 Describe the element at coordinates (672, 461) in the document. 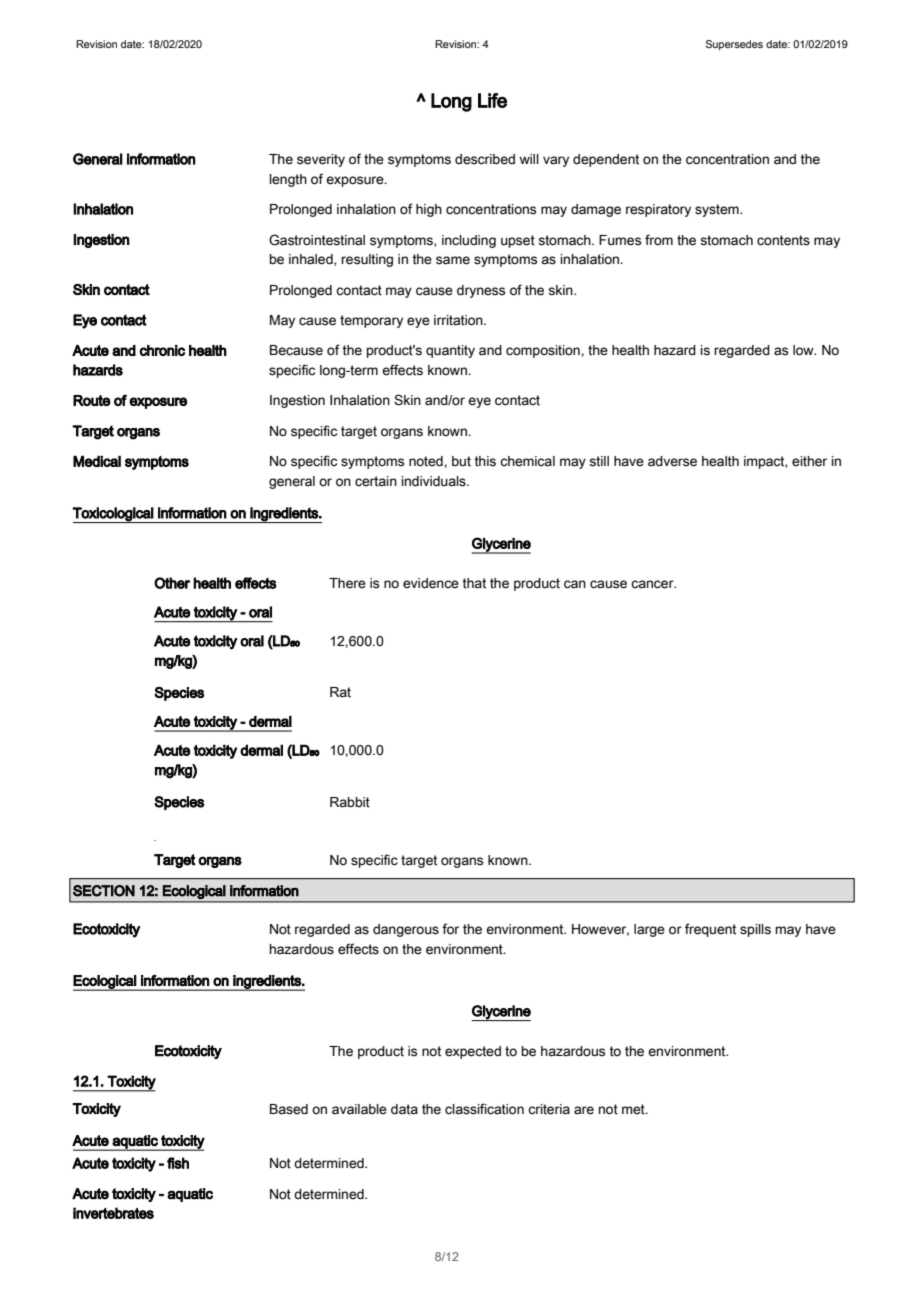

I see `adverse` at that location.
